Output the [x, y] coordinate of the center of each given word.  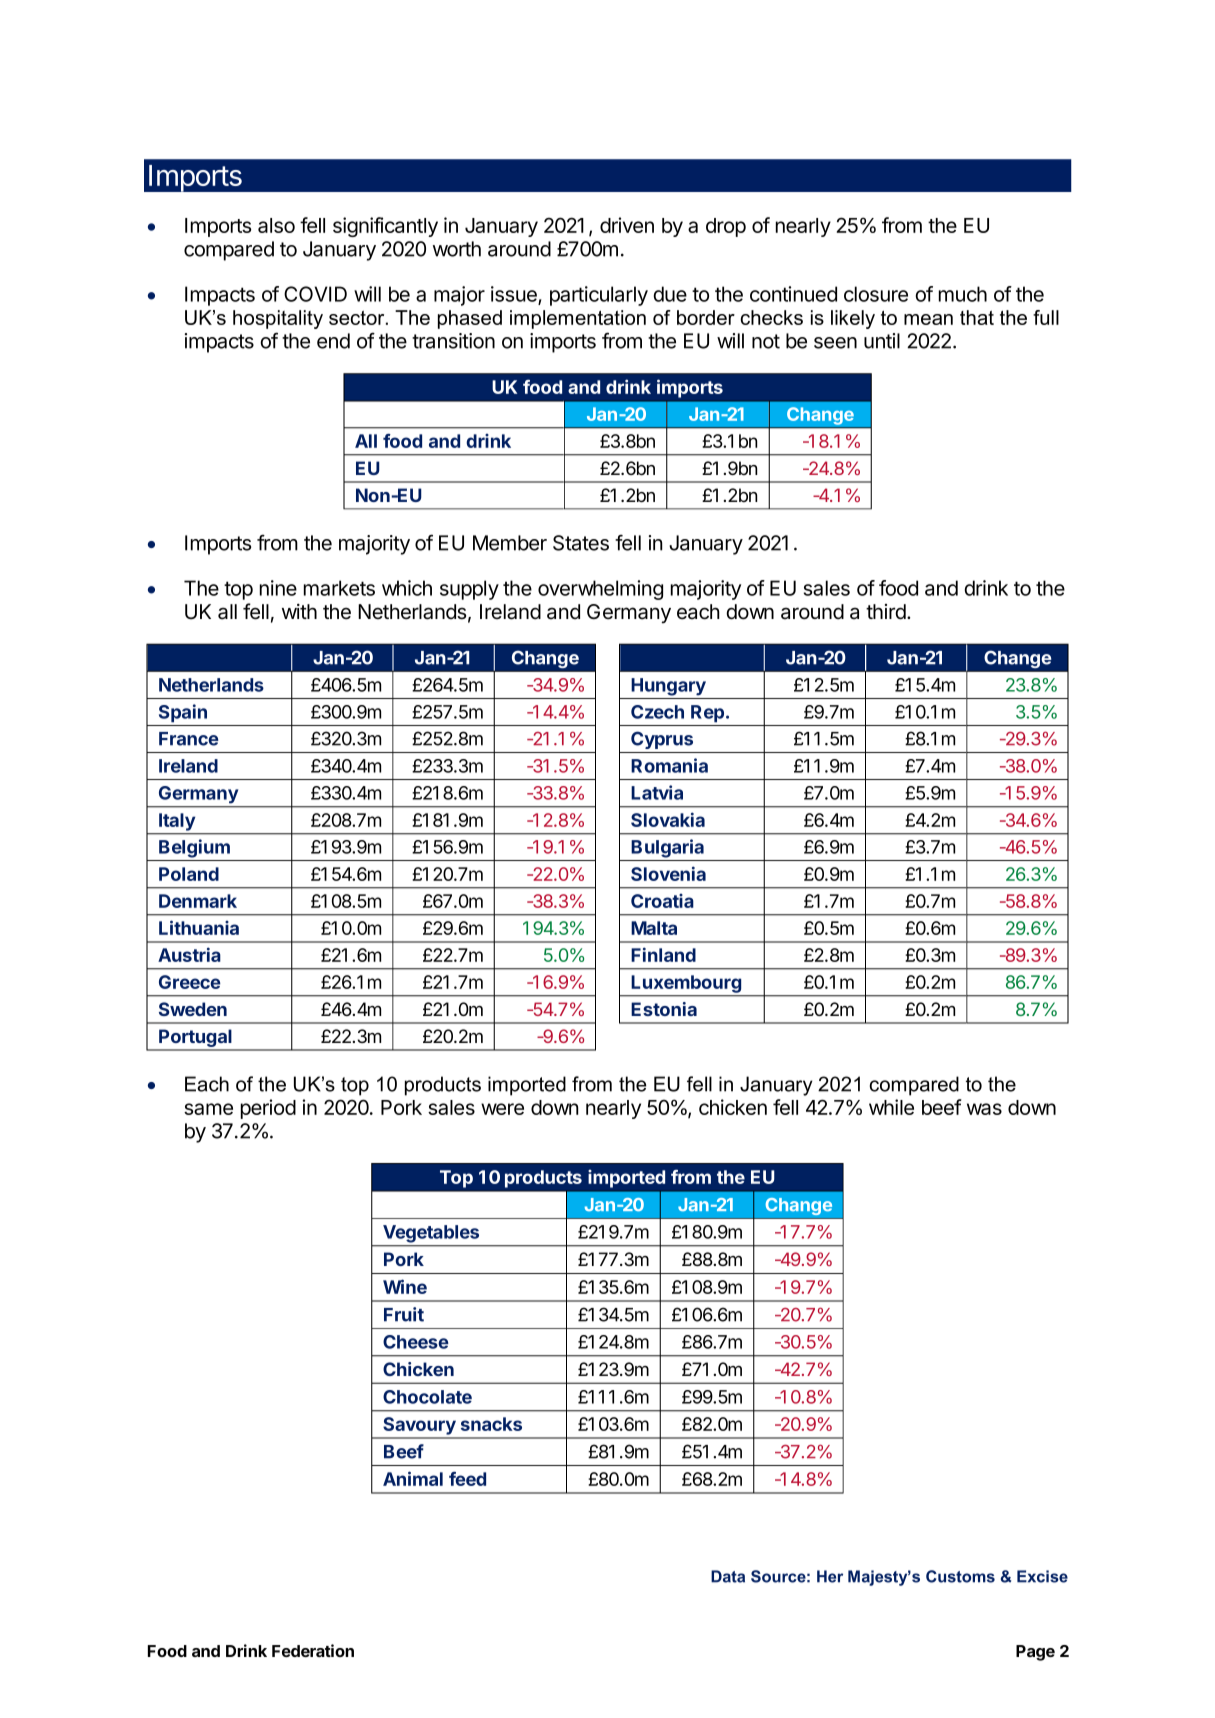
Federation [313, 1650]
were [502, 1109]
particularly [599, 296]
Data [728, 1576]
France [189, 739]
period [268, 1109]
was [984, 1109]
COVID [315, 294]
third [886, 612]
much [963, 294]
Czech [657, 712]
